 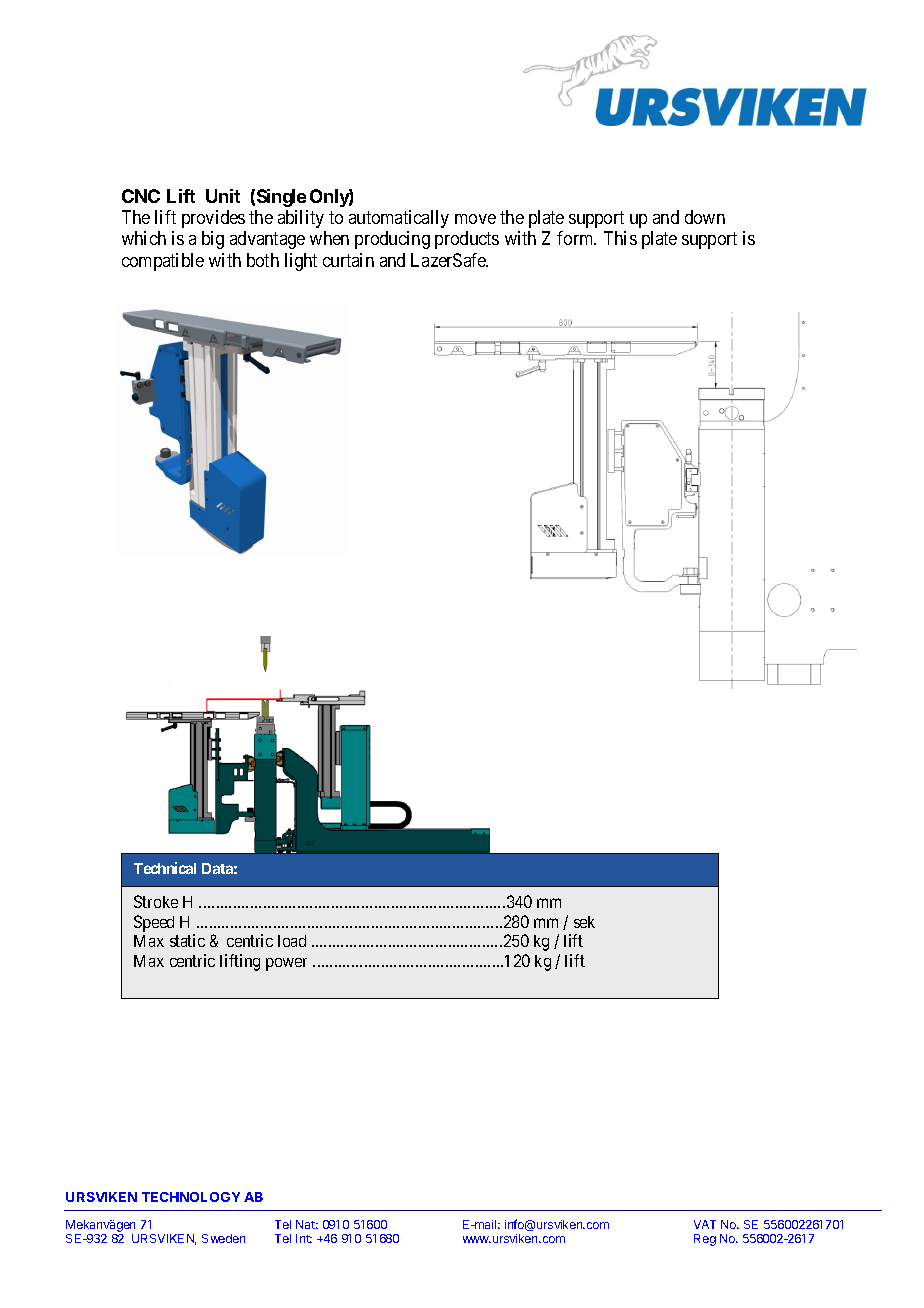 What do you see at coordinates (301, 262) in the image?
I see `light` at bounding box center [301, 262].
